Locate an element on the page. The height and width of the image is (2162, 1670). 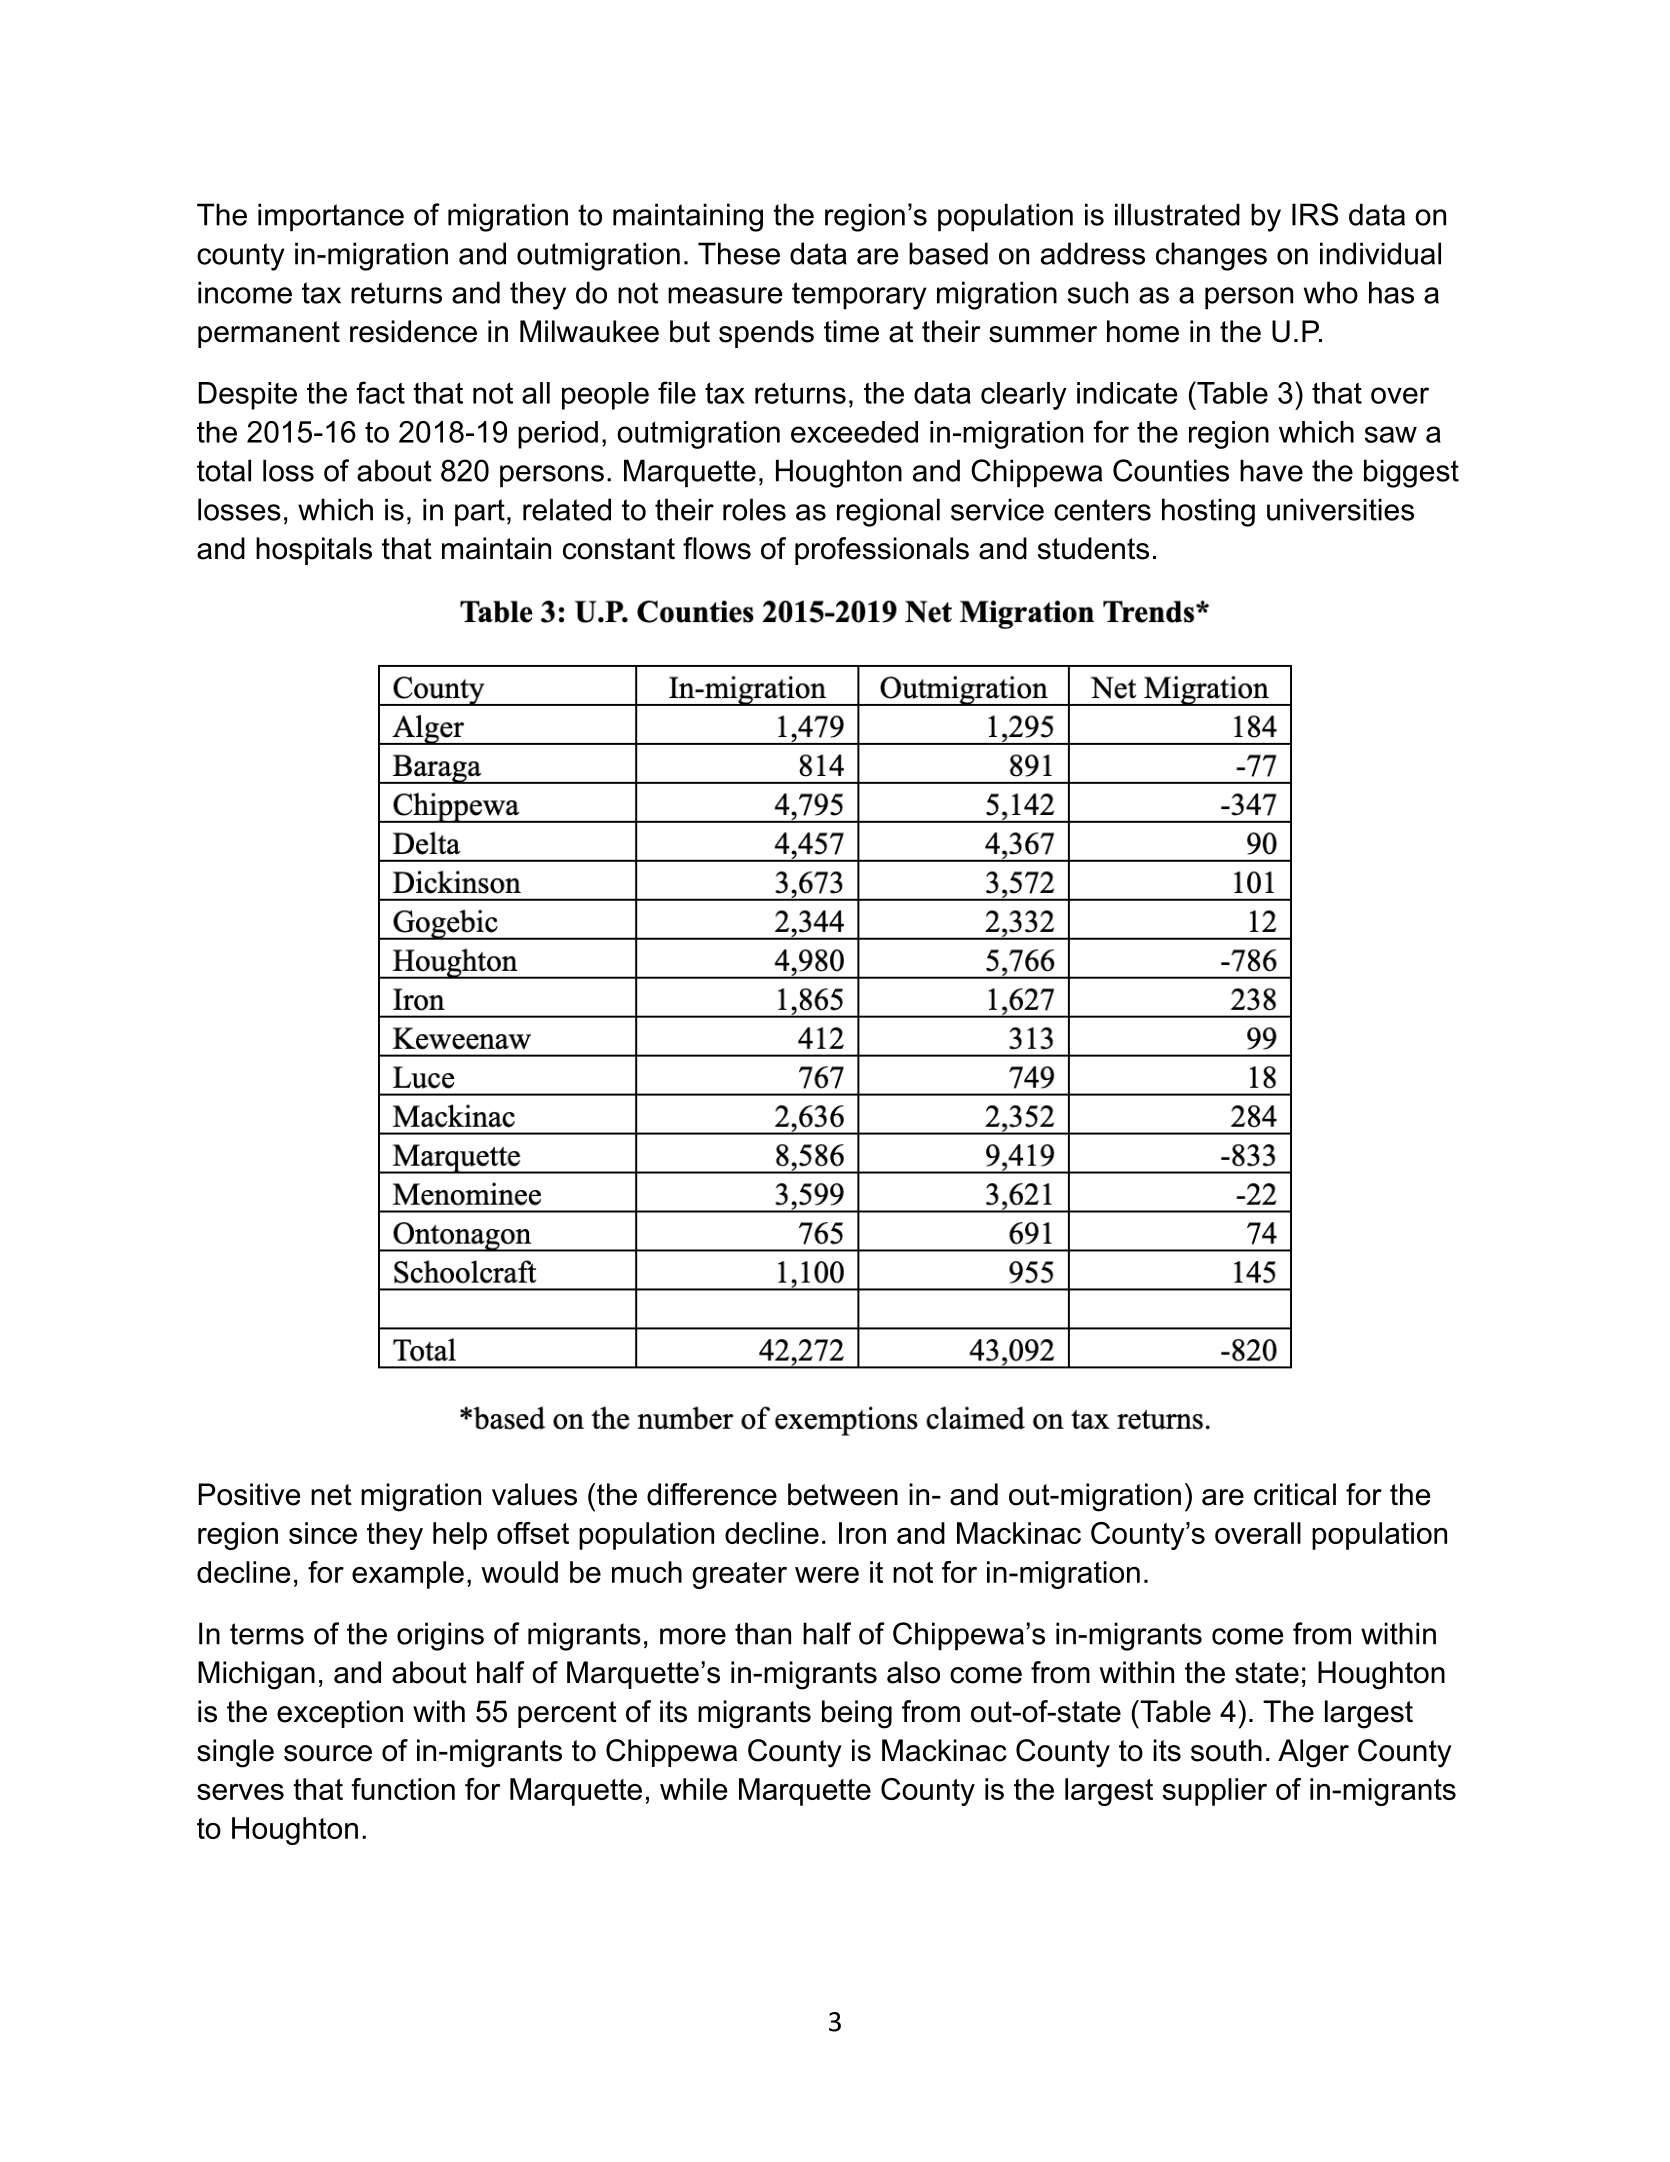
importance is located at coordinates (331, 217).
